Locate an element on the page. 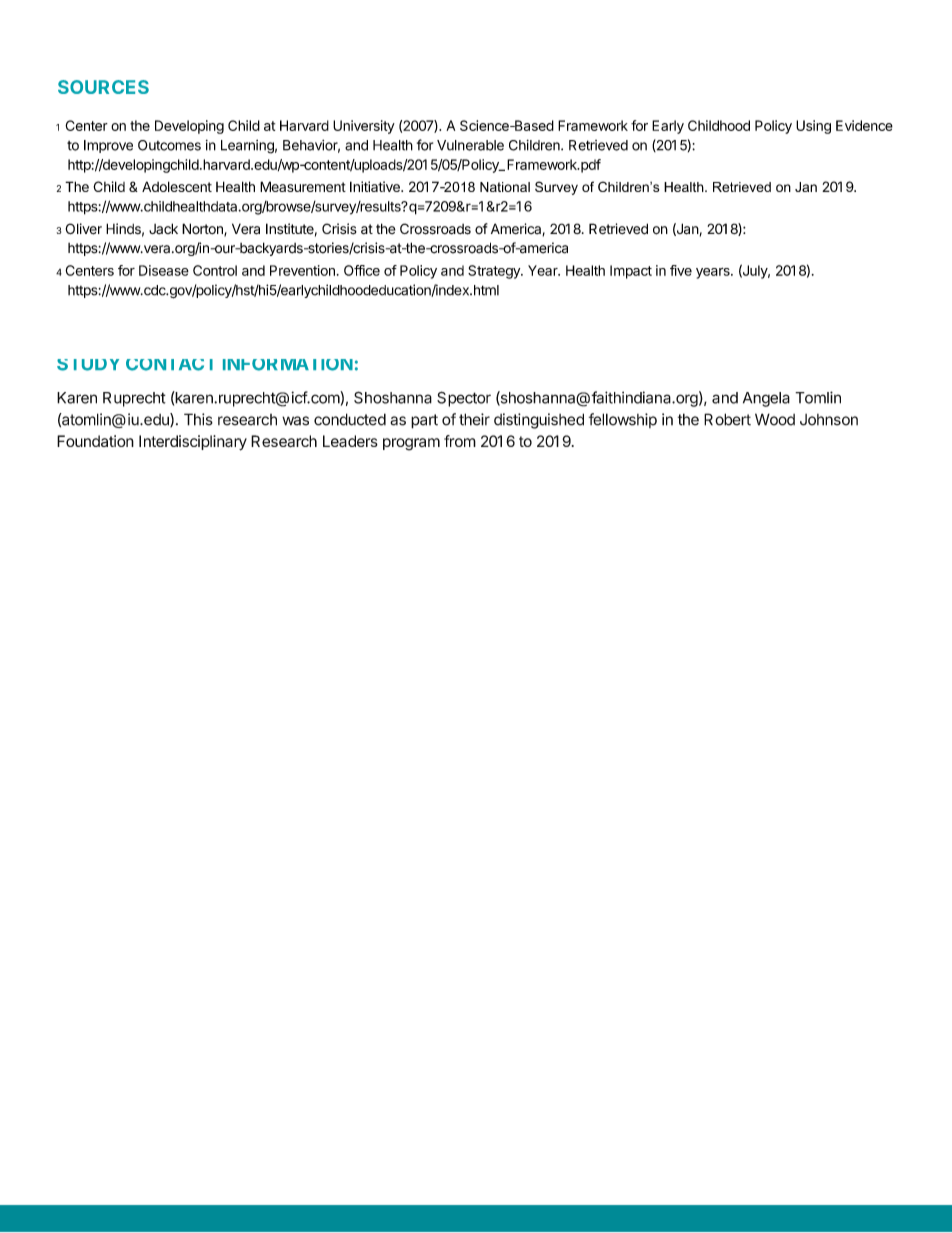 The width and height of the page is (952, 1233). Angela is located at coordinates (766, 399).
